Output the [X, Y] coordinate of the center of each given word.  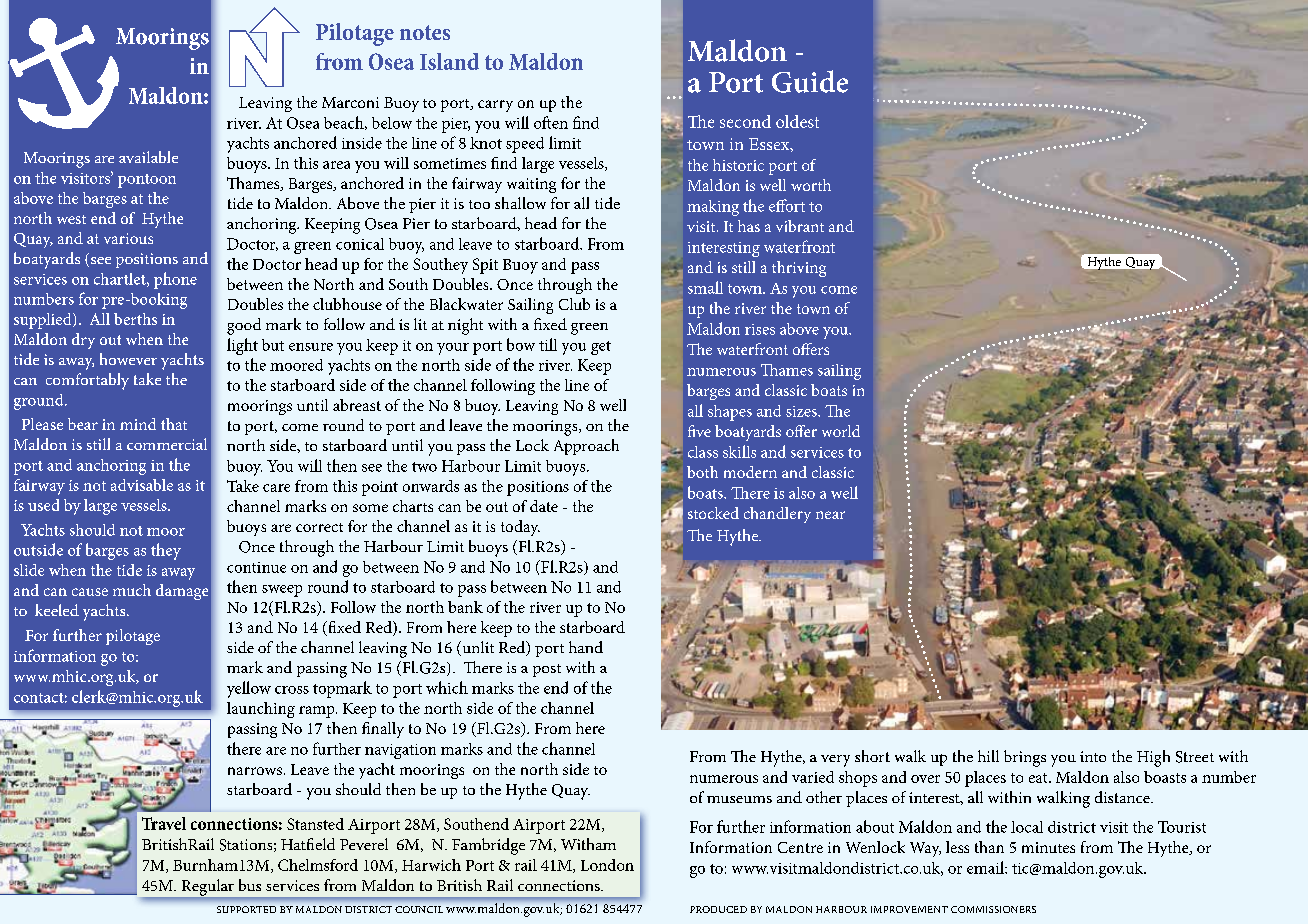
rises [760, 329]
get [601, 348]
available [148, 157]
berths [135, 319]
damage [182, 592]
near [830, 515]
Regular [208, 888]
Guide [810, 81]
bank [465, 607]
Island [449, 61]
